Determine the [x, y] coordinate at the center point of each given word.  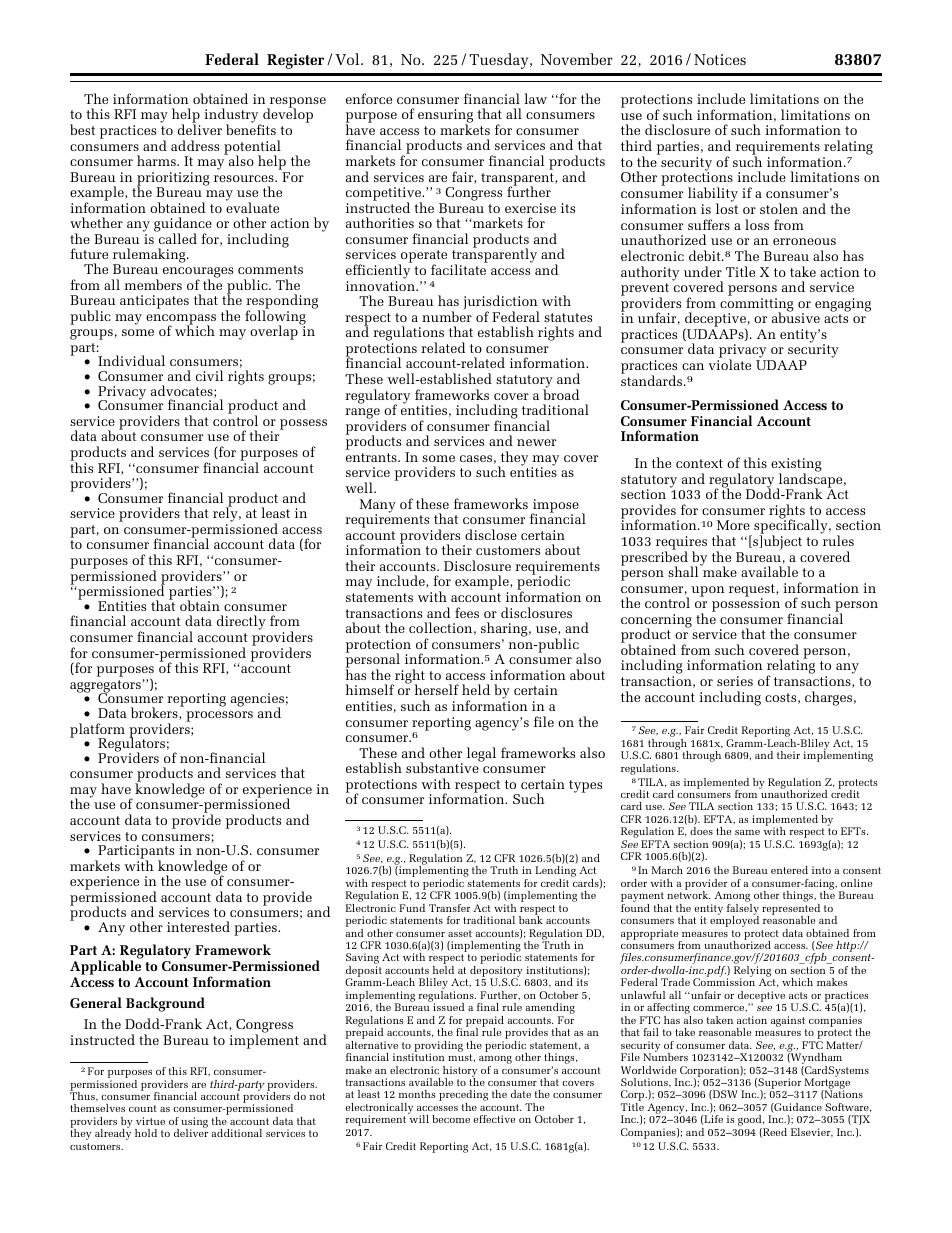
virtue [150, 1121]
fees [467, 612]
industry [232, 117]
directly [241, 622]
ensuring [445, 117]
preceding [463, 1097]
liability [713, 196]
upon [708, 591]
